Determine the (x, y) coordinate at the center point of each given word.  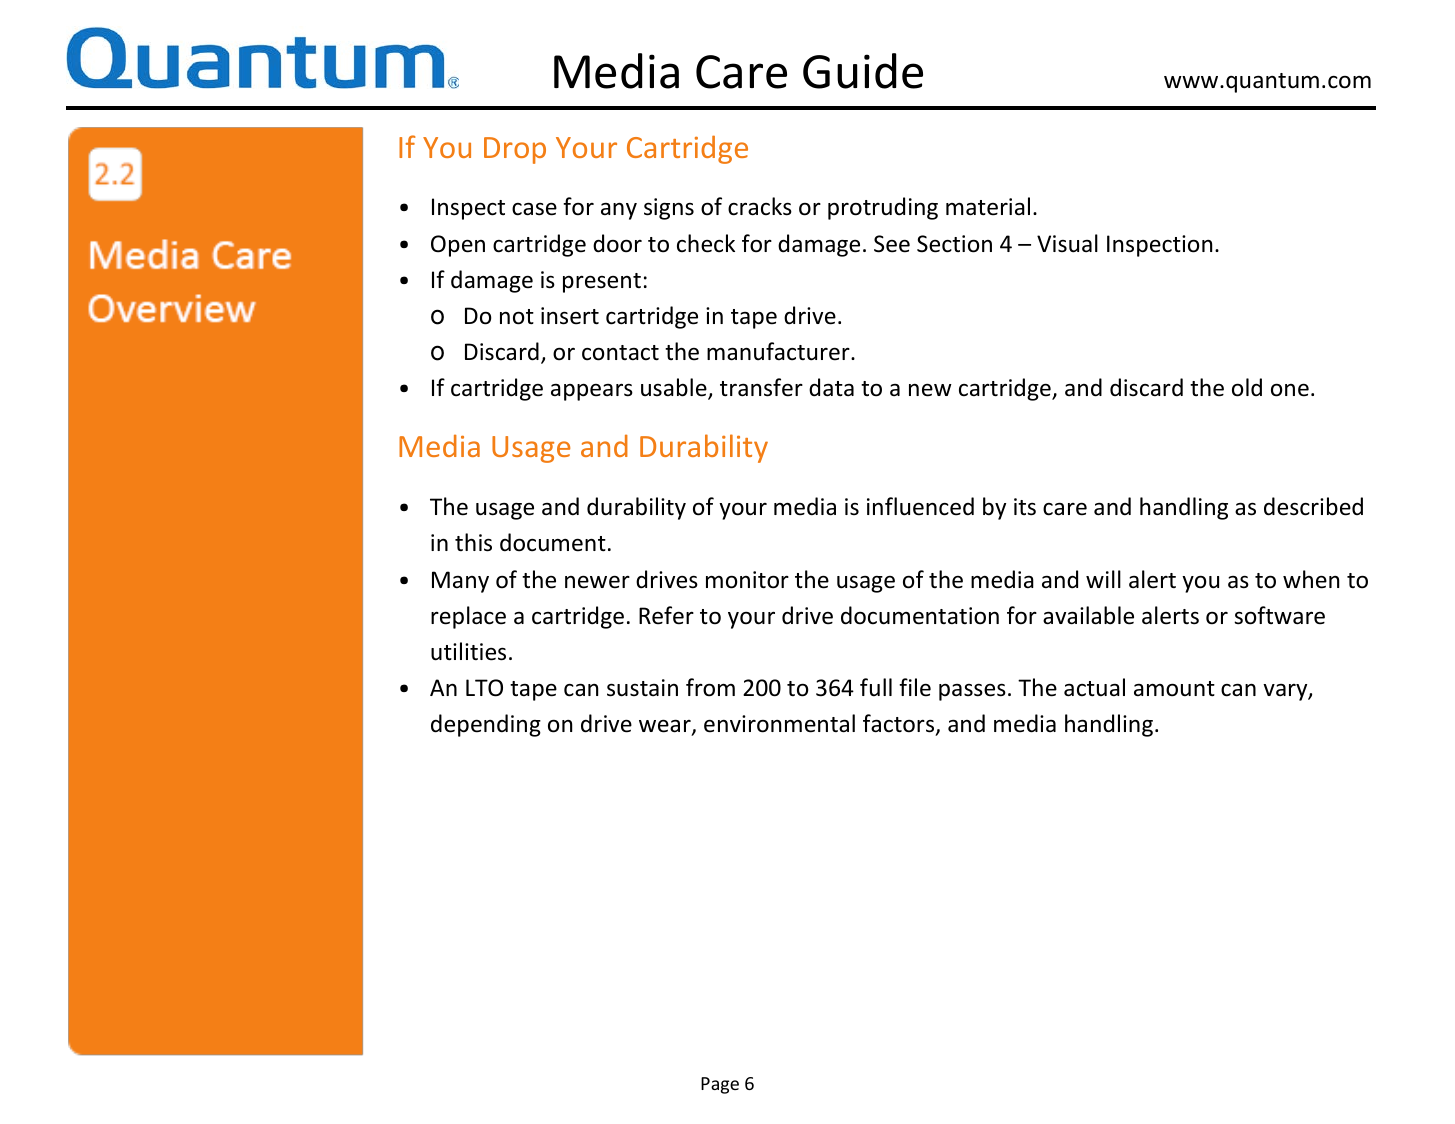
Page (720, 1085)
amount (1174, 689)
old (1247, 387)
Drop (515, 150)
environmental (779, 723)
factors (900, 724)
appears (592, 392)
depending (486, 725)
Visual (1067, 243)
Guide (863, 71)
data (831, 387)
